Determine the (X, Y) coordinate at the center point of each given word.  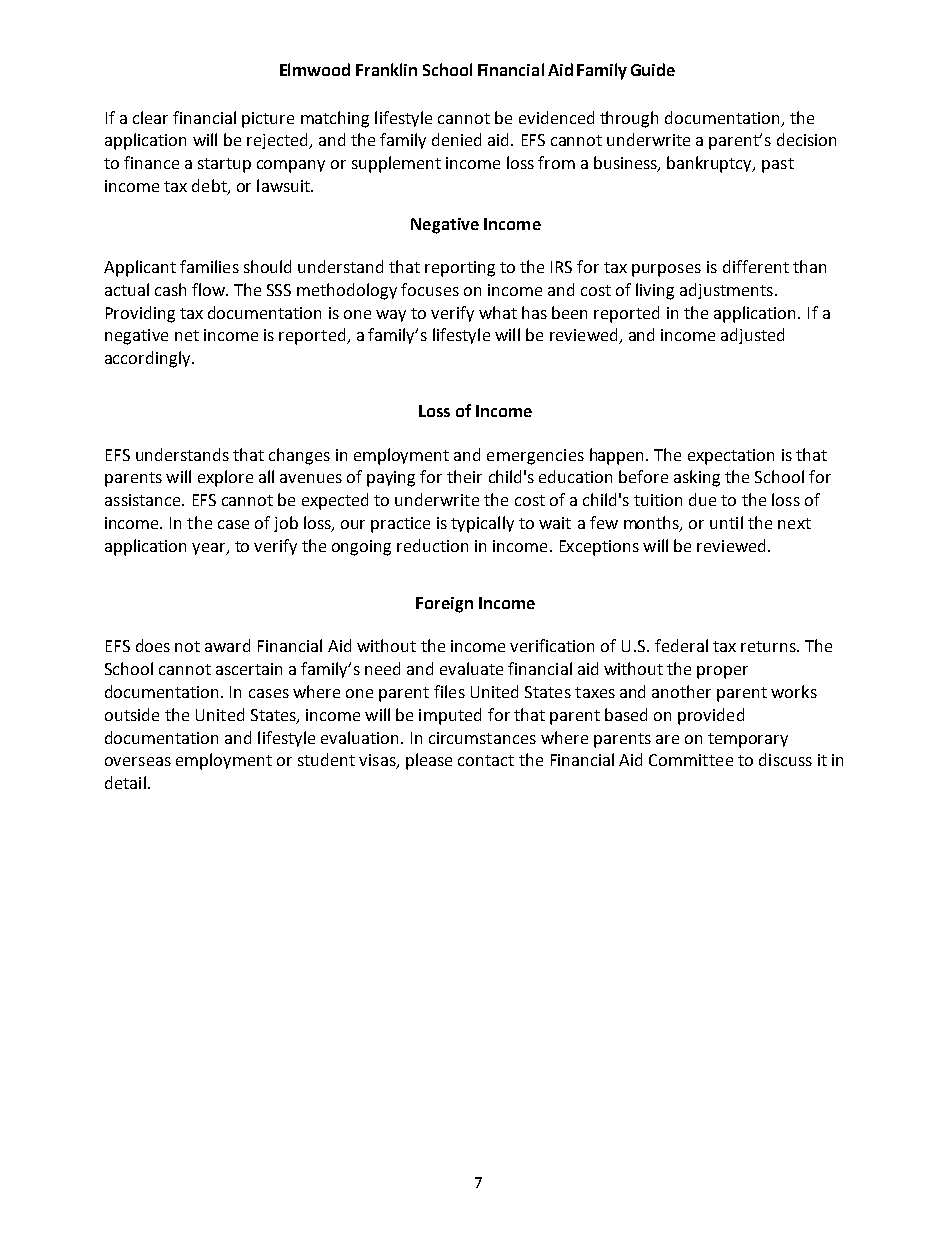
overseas (138, 761)
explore (225, 478)
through (629, 119)
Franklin (386, 69)
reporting (460, 269)
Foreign (444, 605)
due (702, 499)
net (187, 335)
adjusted (752, 336)
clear (150, 117)
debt (210, 187)
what (498, 312)
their (464, 476)
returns (769, 646)
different (756, 266)
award (227, 645)
